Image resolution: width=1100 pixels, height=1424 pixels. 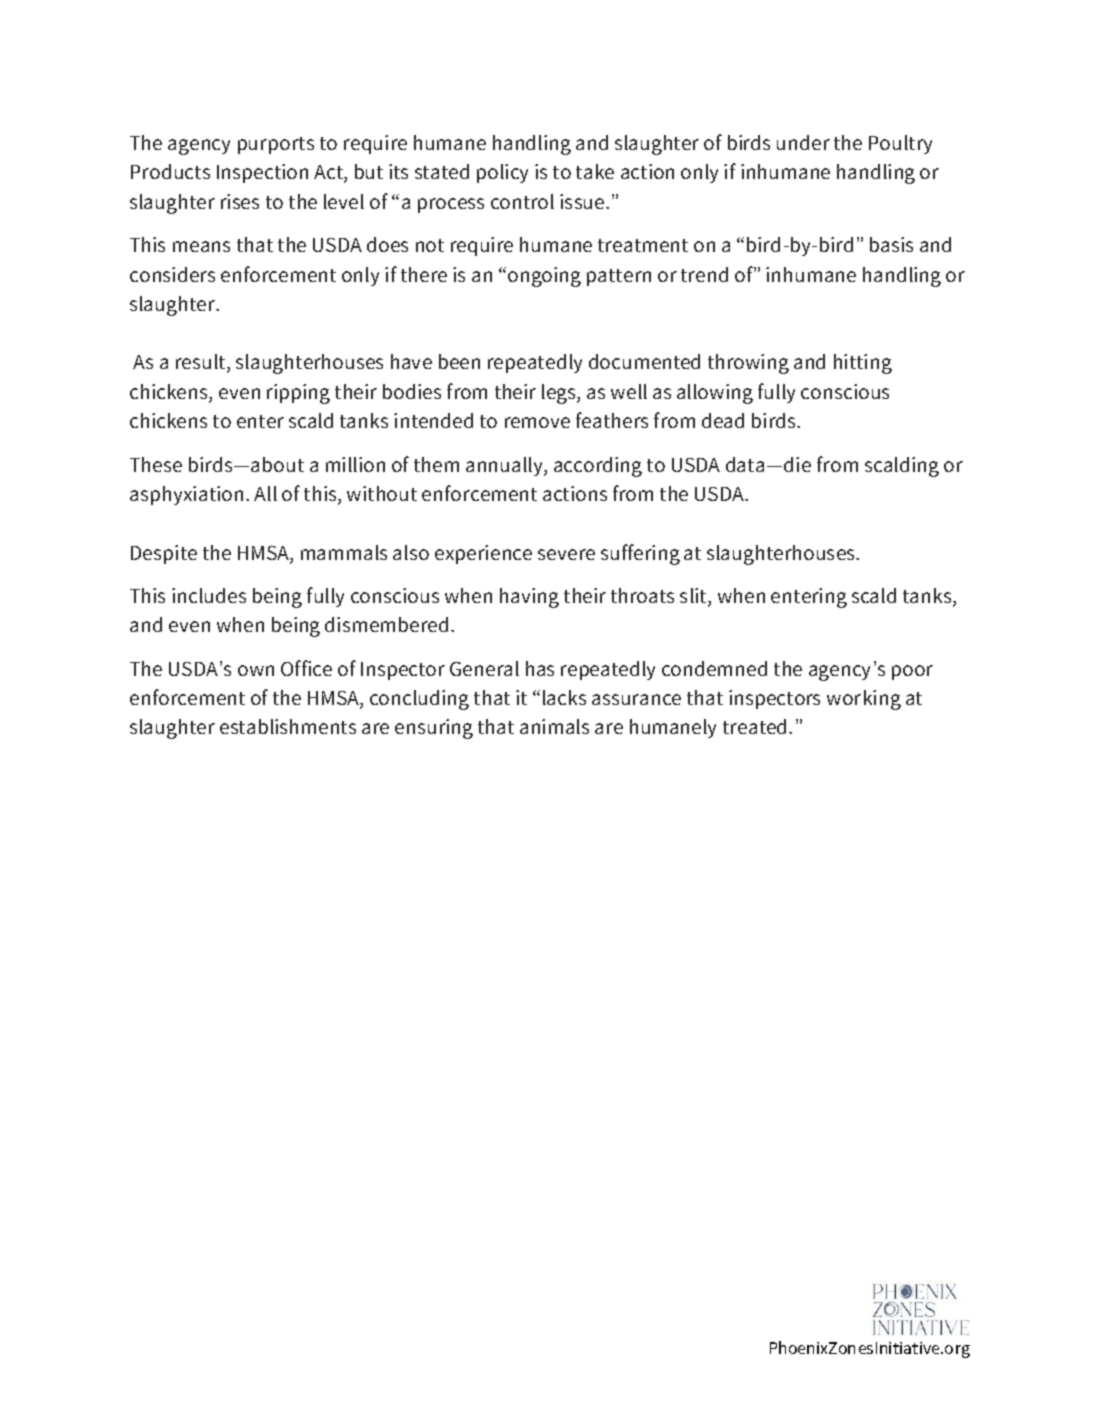 I want to click on dead, so click(x=723, y=420).
